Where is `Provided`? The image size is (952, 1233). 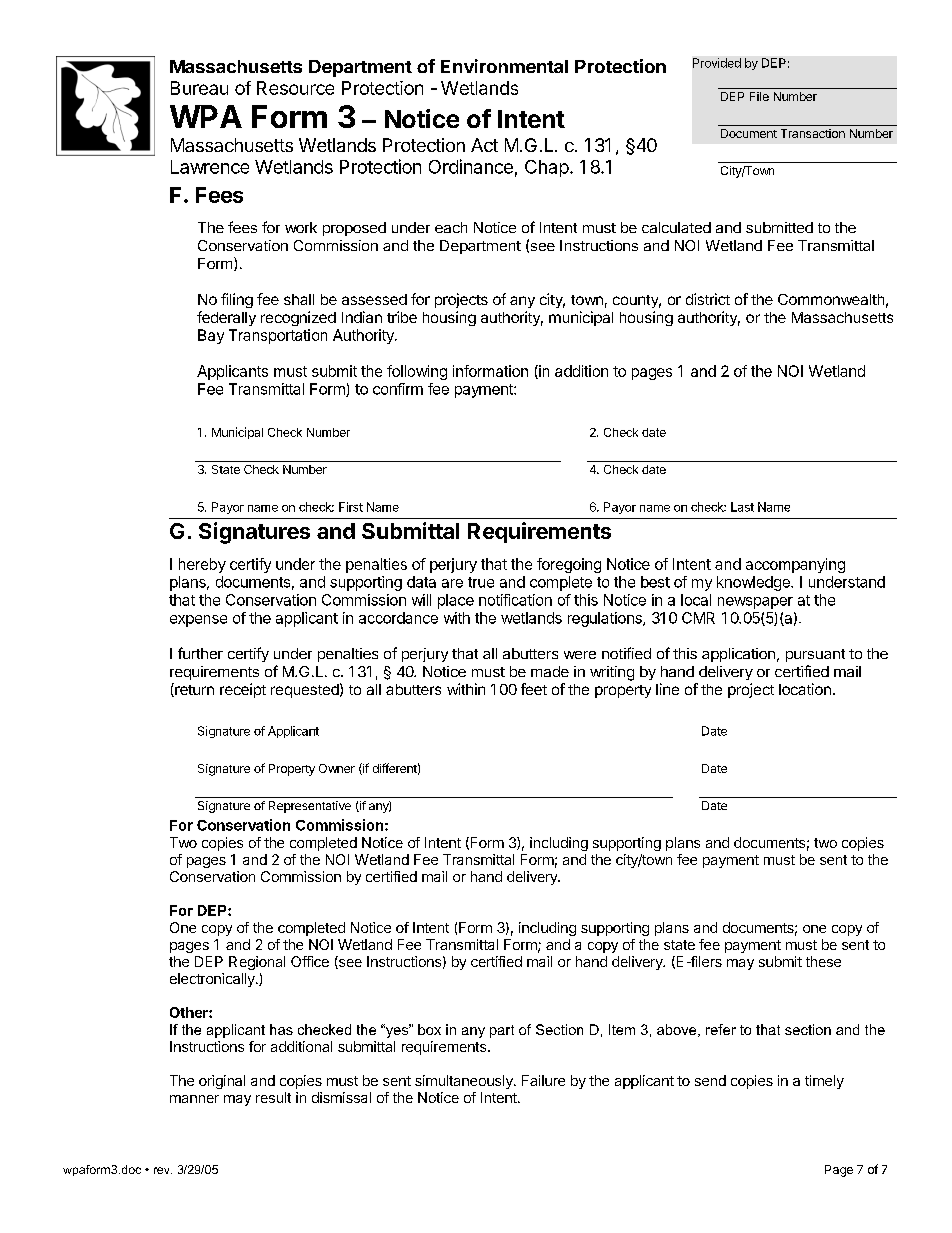
Provided is located at coordinates (717, 63).
